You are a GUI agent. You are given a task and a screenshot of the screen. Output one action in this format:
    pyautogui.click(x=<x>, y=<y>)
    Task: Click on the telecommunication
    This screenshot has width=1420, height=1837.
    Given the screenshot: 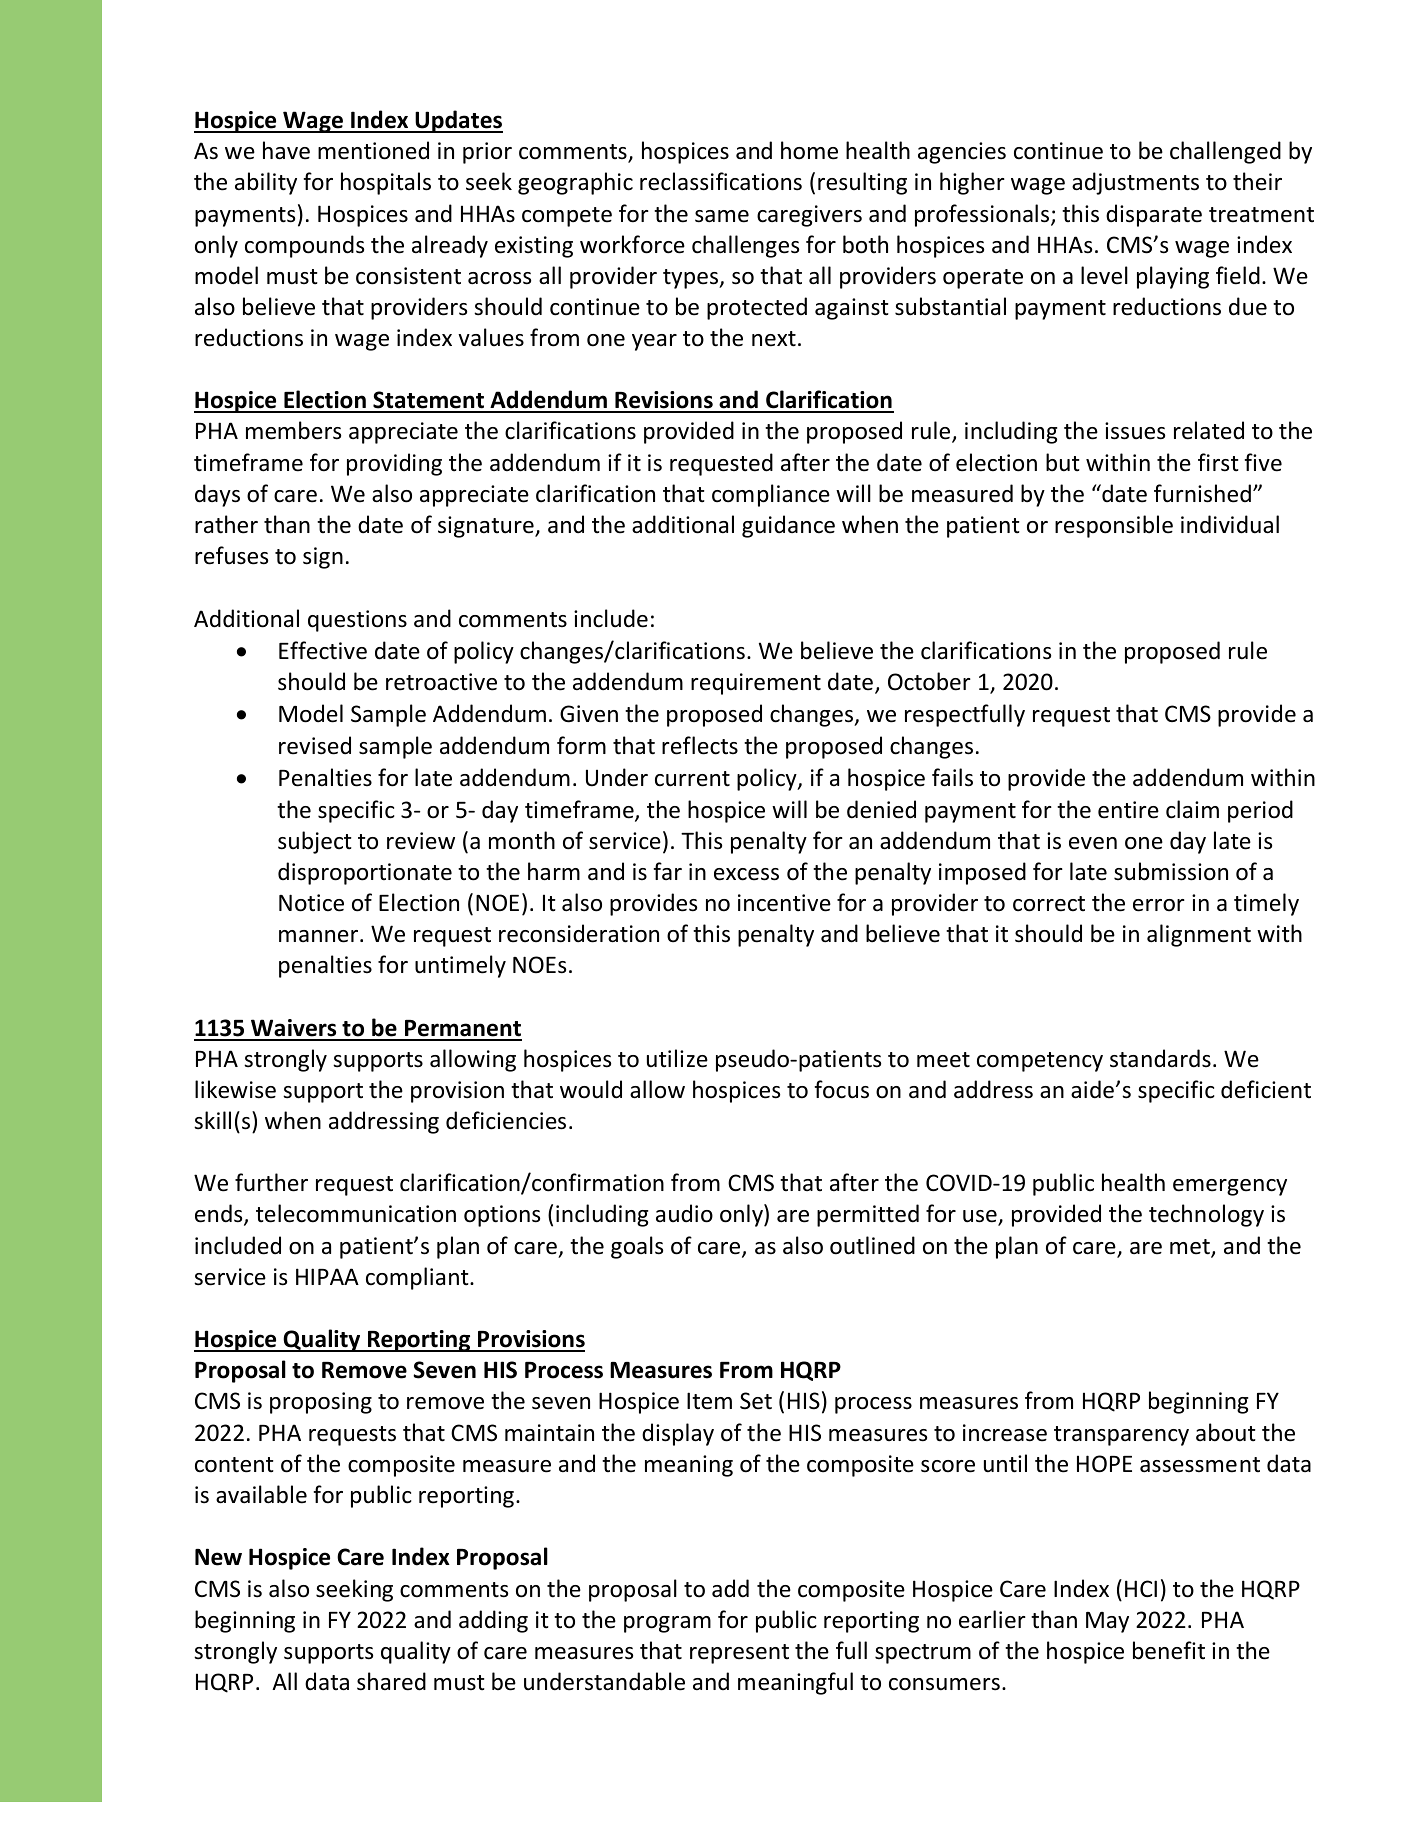 What is the action you would take?
    pyautogui.click(x=356, y=1213)
